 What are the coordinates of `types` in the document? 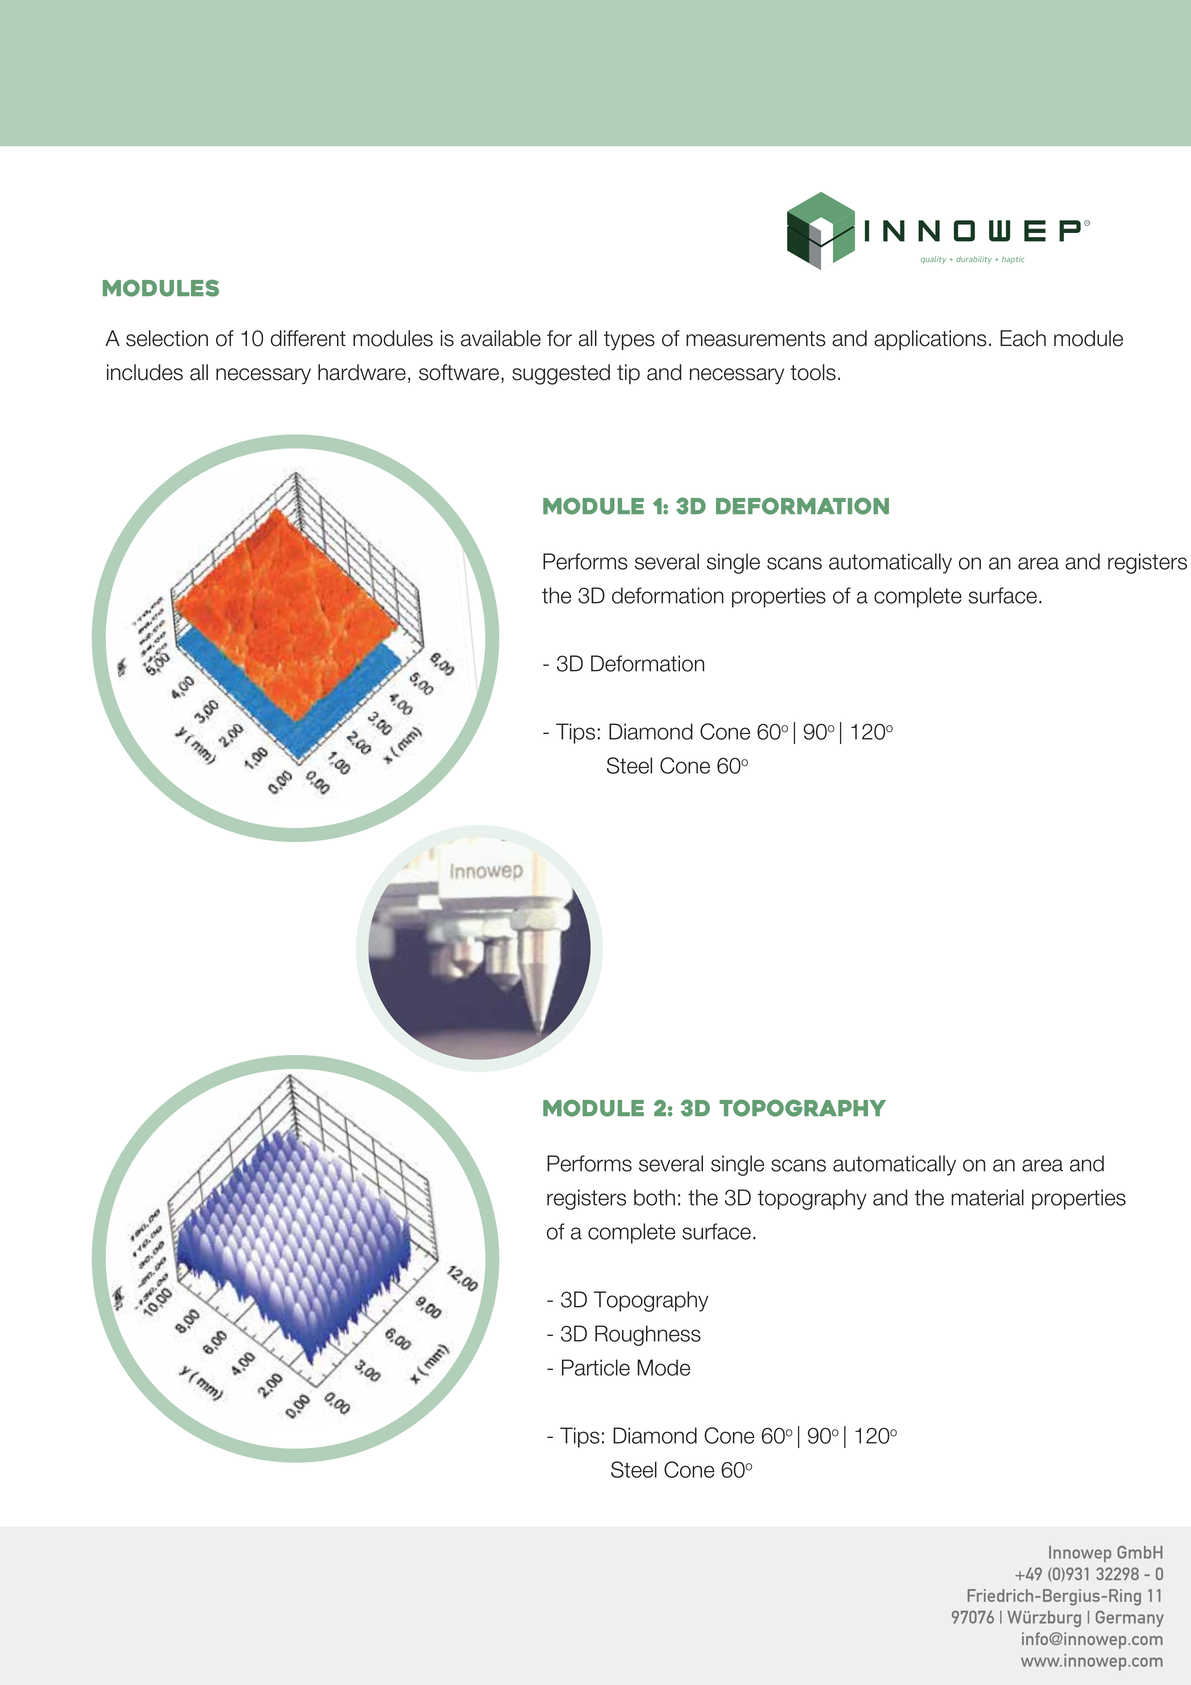 It's located at (629, 341).
